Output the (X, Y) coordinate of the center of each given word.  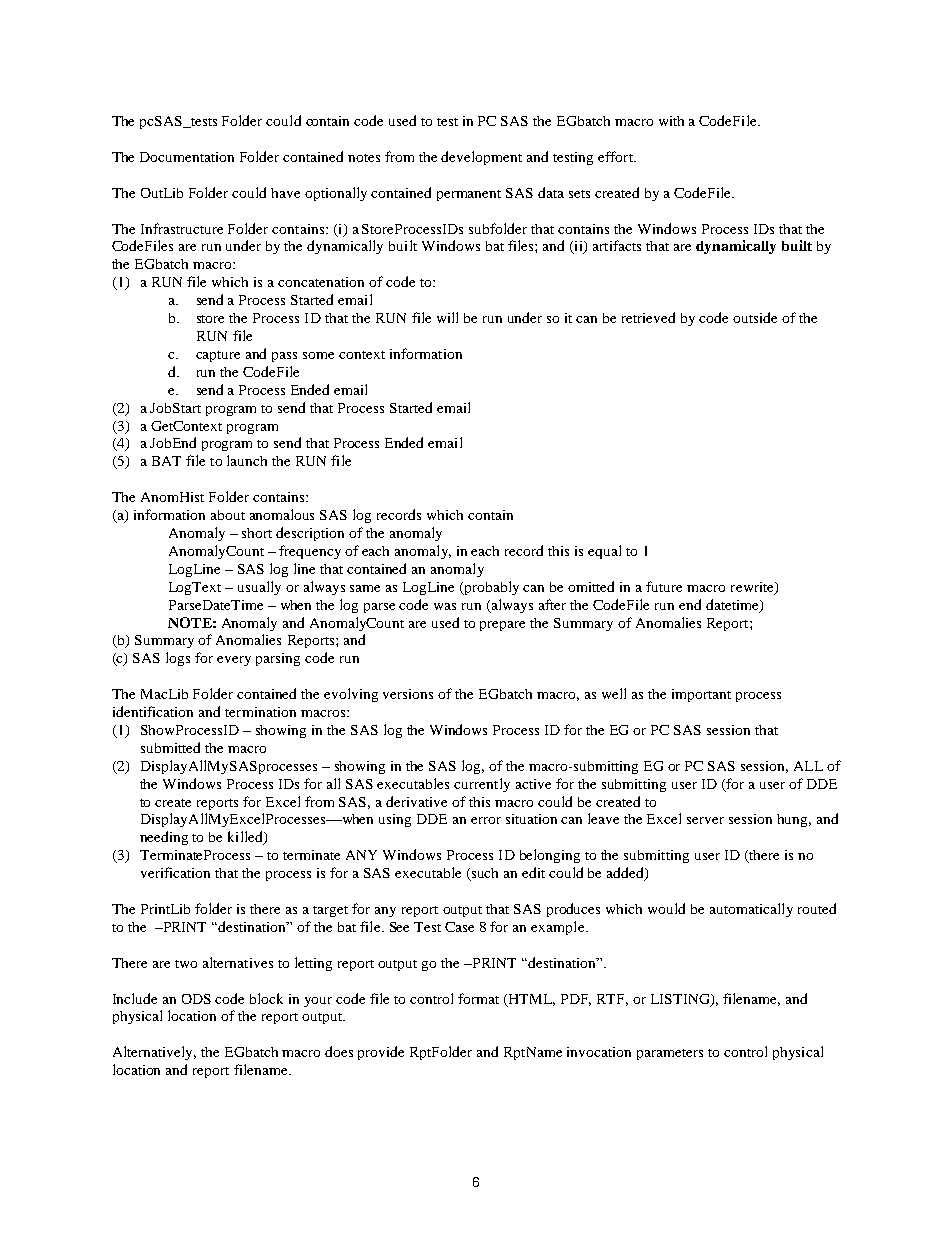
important (701, 695)
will (447, 317)
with (671, 121)
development (481, 158)
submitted (170, 747)
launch (247, 460)
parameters (670, 1054)
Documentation (187, 157)
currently (482, 785)
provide (381, 1053)
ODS (196, 999)
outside (755, 317)
